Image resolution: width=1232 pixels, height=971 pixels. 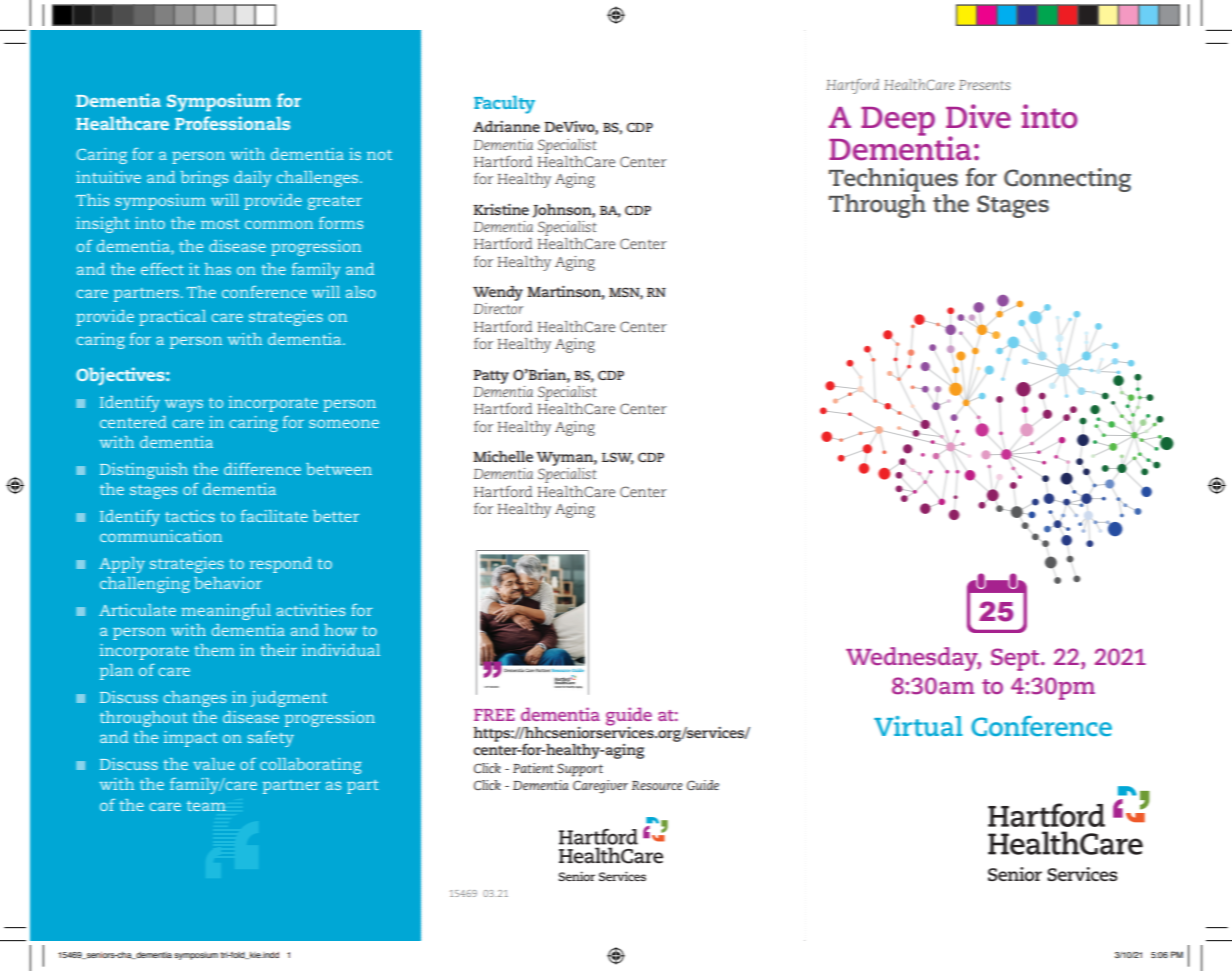 What do you see at coordinates (336, 516) in the page?
I see `better` at bounding box center [336, 516].
